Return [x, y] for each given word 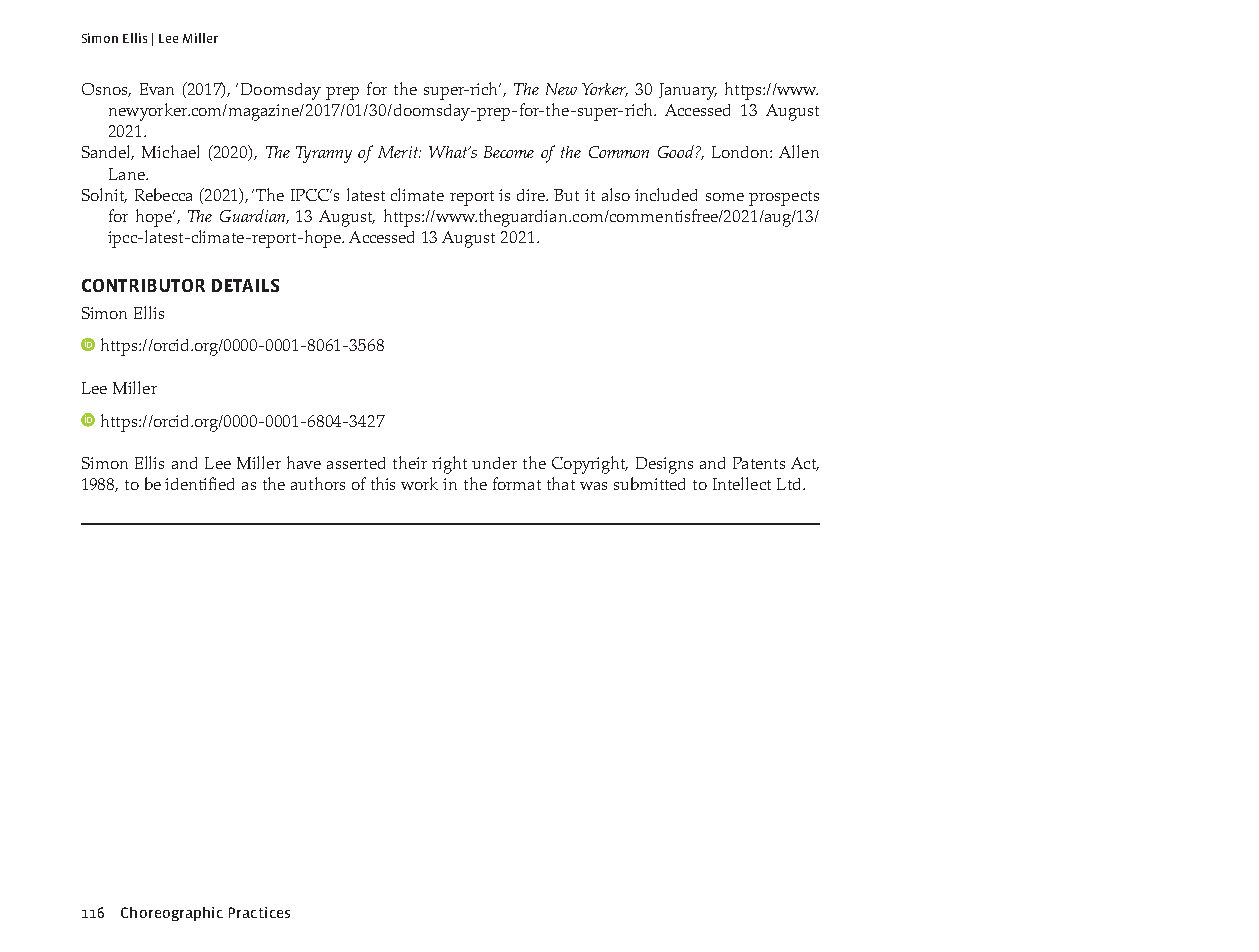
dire [532, 195]
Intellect [742, 483]
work [419, 483]
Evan [157, 89]
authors [318, 483]
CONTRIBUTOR [143, 285]
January [688, 91]
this [383, 483]
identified [199, 483]
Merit [399, 152]
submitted [649, 483]
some [725, 197]
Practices [259, 912]
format [517, 483]
